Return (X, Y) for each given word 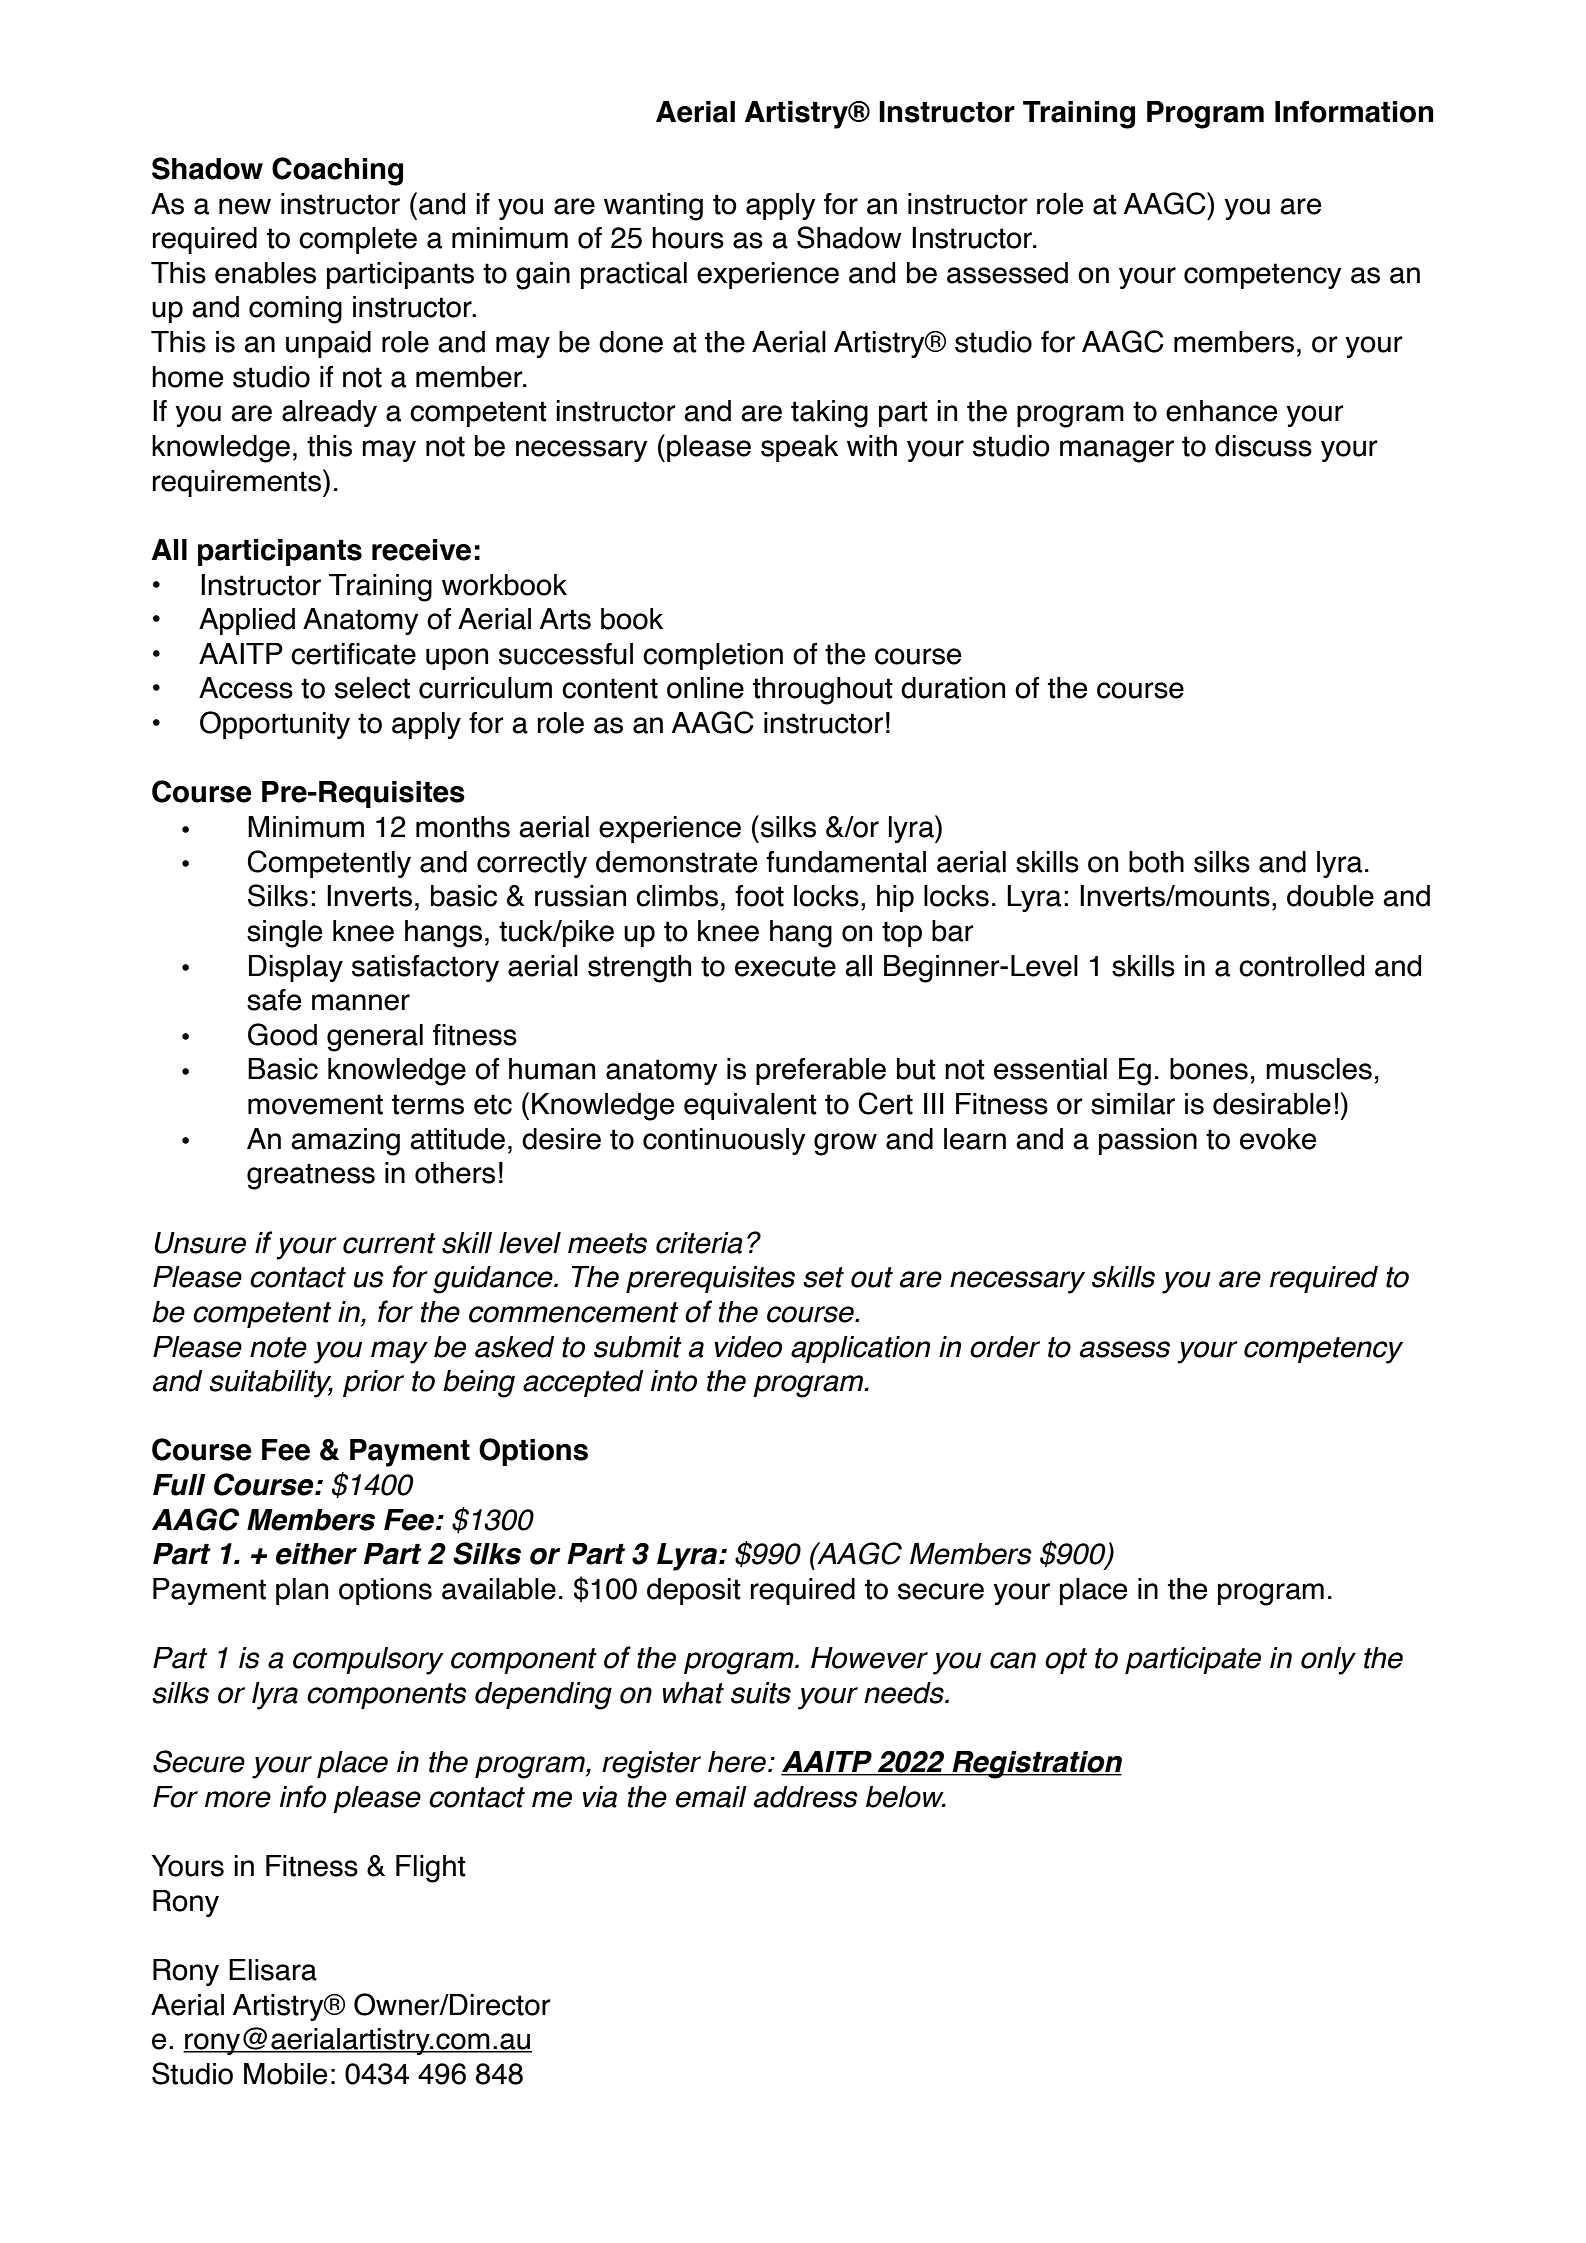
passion (1148, 1141)
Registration (1036, 1765)
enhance (1221, 411)
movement (315, 1104)
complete (358, 240)
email (711, 1797)
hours (688, 238)
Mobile (285, 2074)
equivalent (750, 1106)
